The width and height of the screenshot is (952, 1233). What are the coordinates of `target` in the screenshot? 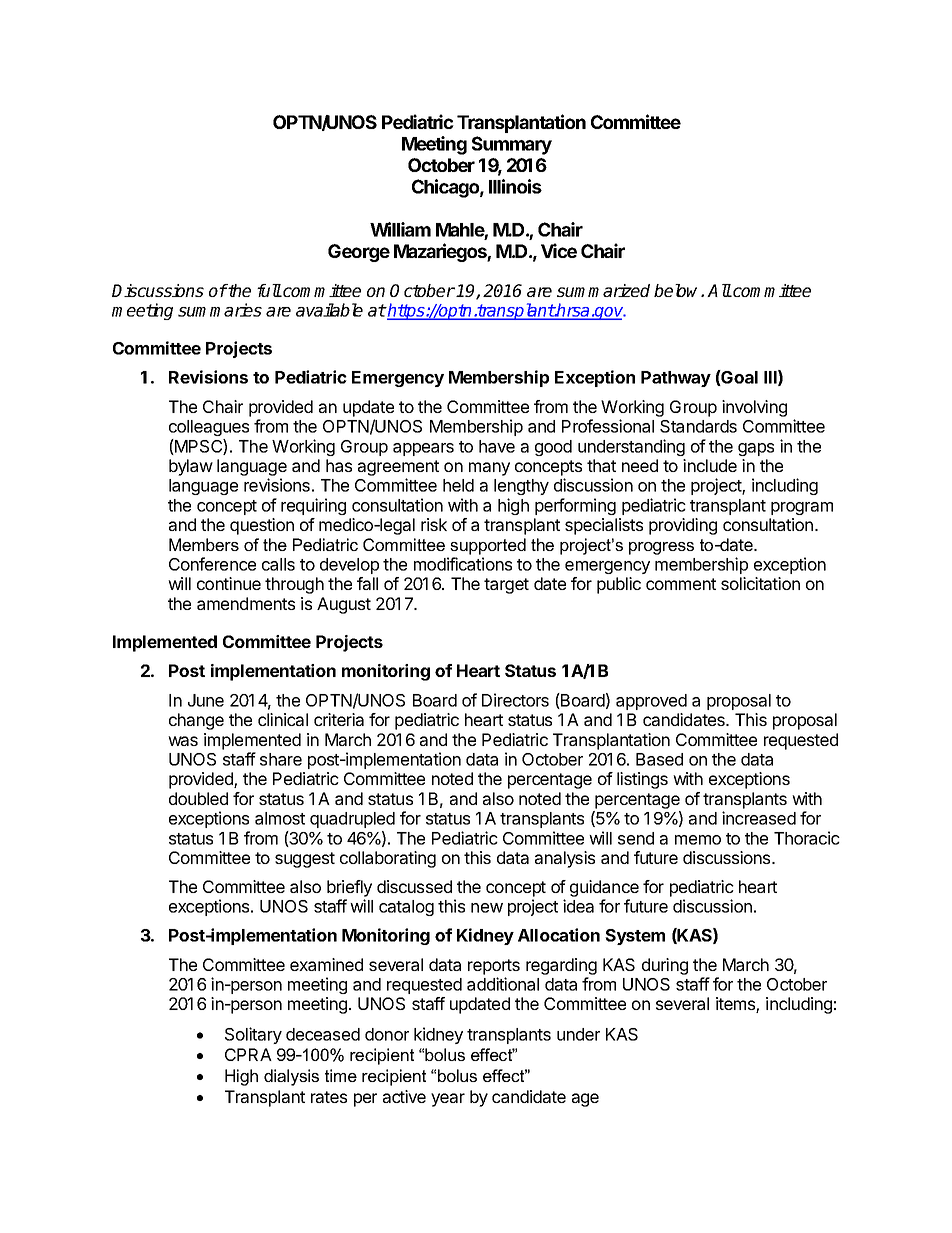 It's located at (506, 586).
